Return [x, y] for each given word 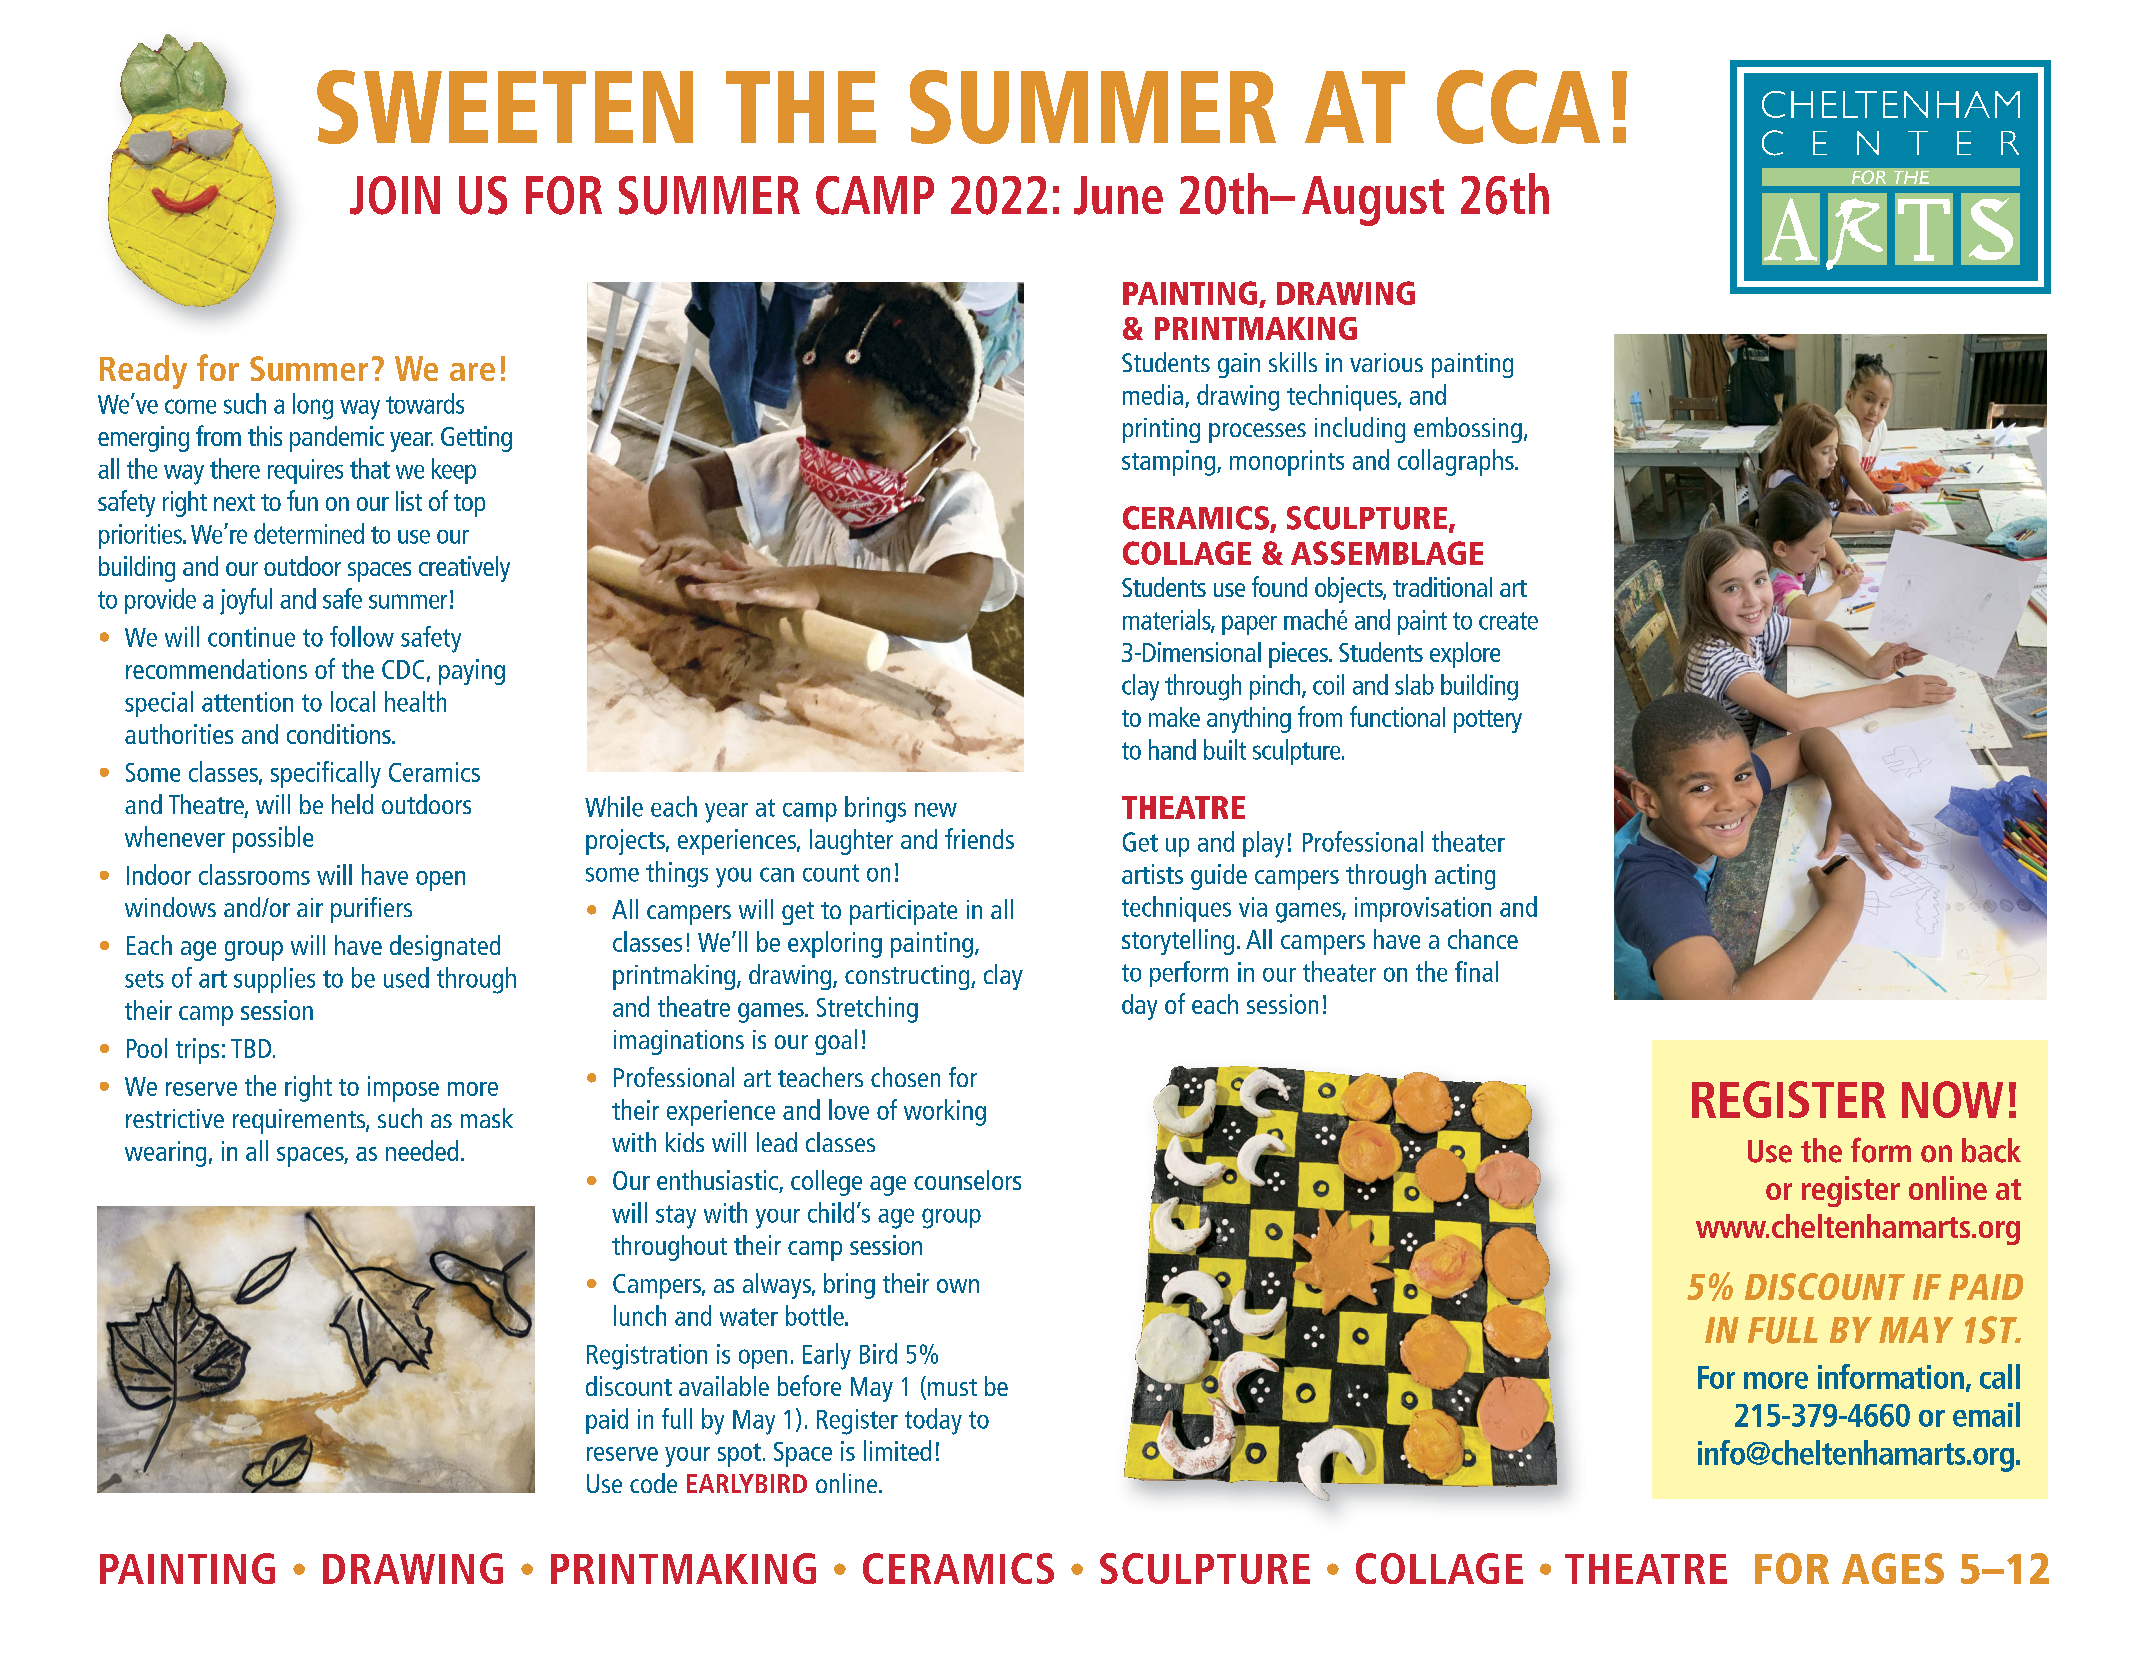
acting [1465, 877]
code [653, 1483]
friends [979, 838]
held [352, 804]
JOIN [395, 195]
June [1118, 195]
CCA [1518, 107]
